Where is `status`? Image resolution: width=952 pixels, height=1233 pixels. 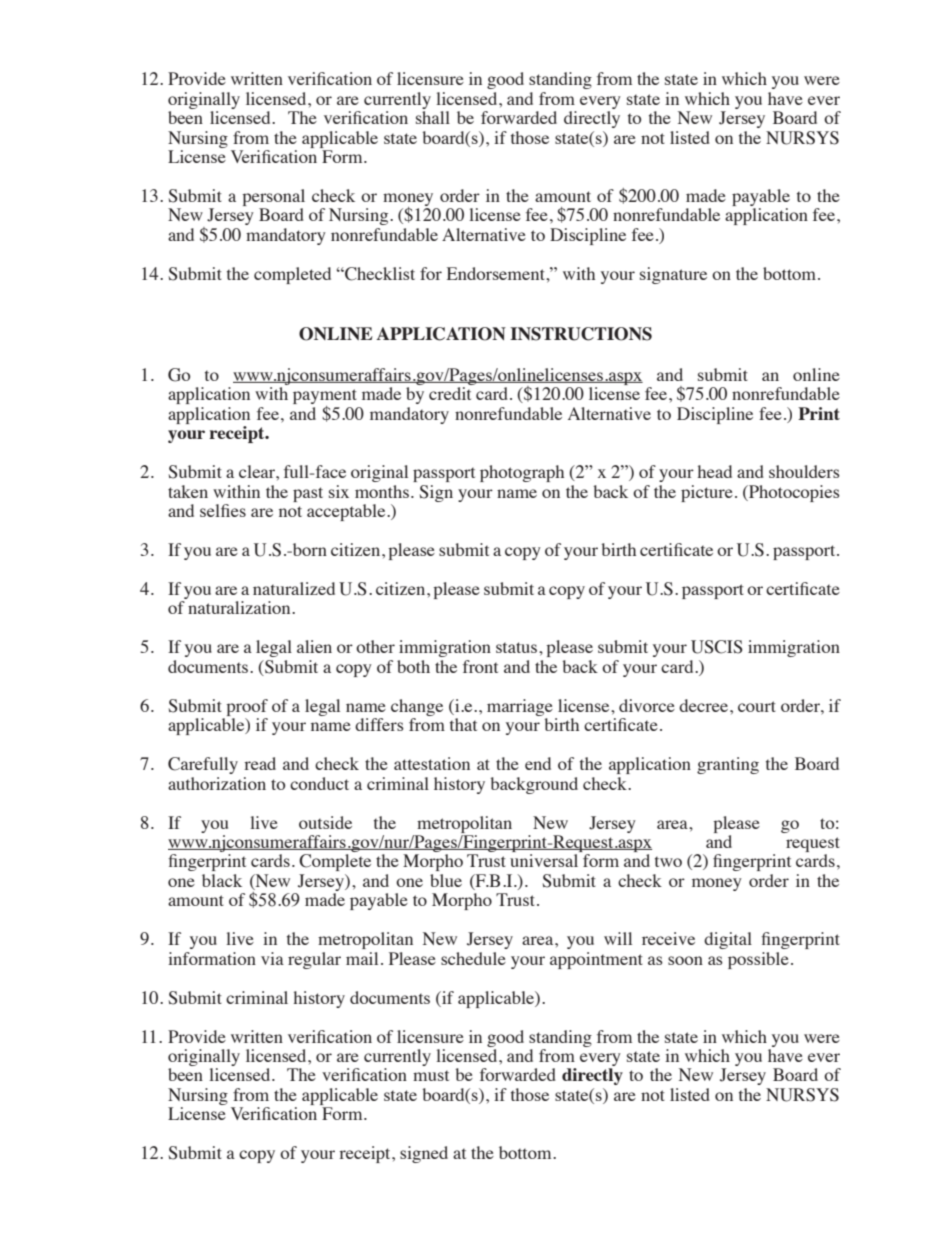
status is located at coordinates (518, 647).
